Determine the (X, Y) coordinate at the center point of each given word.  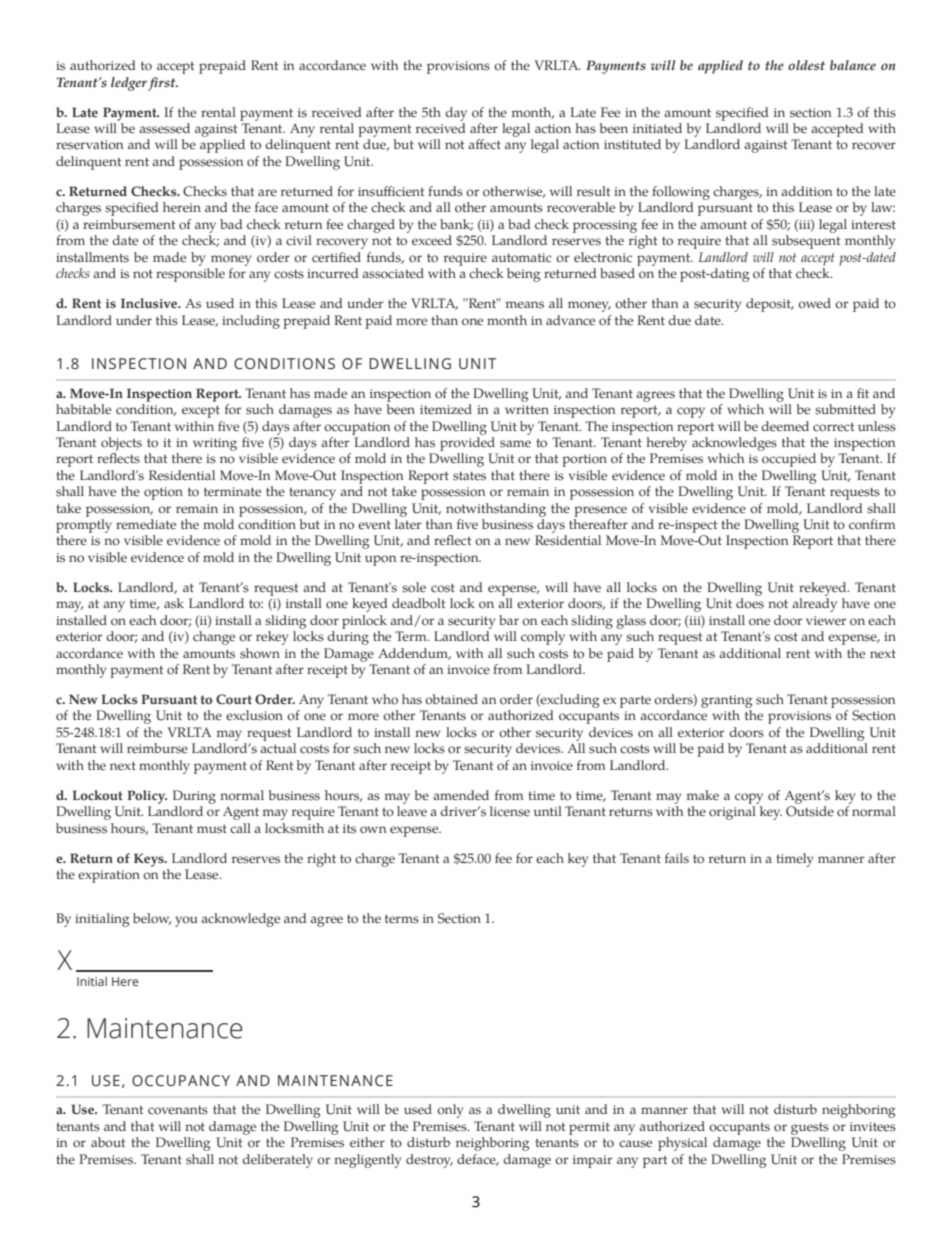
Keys (150, 860)
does (750, 603)
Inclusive (150, 303)
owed (814, 303)
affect (484, 144)
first (163, 84)
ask (174, 603)
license (510, 811)
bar (509, 620)
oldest (806, 65)
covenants (178, 1110)
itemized (446, 409)
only (450, 1111)
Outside (810, 811)
